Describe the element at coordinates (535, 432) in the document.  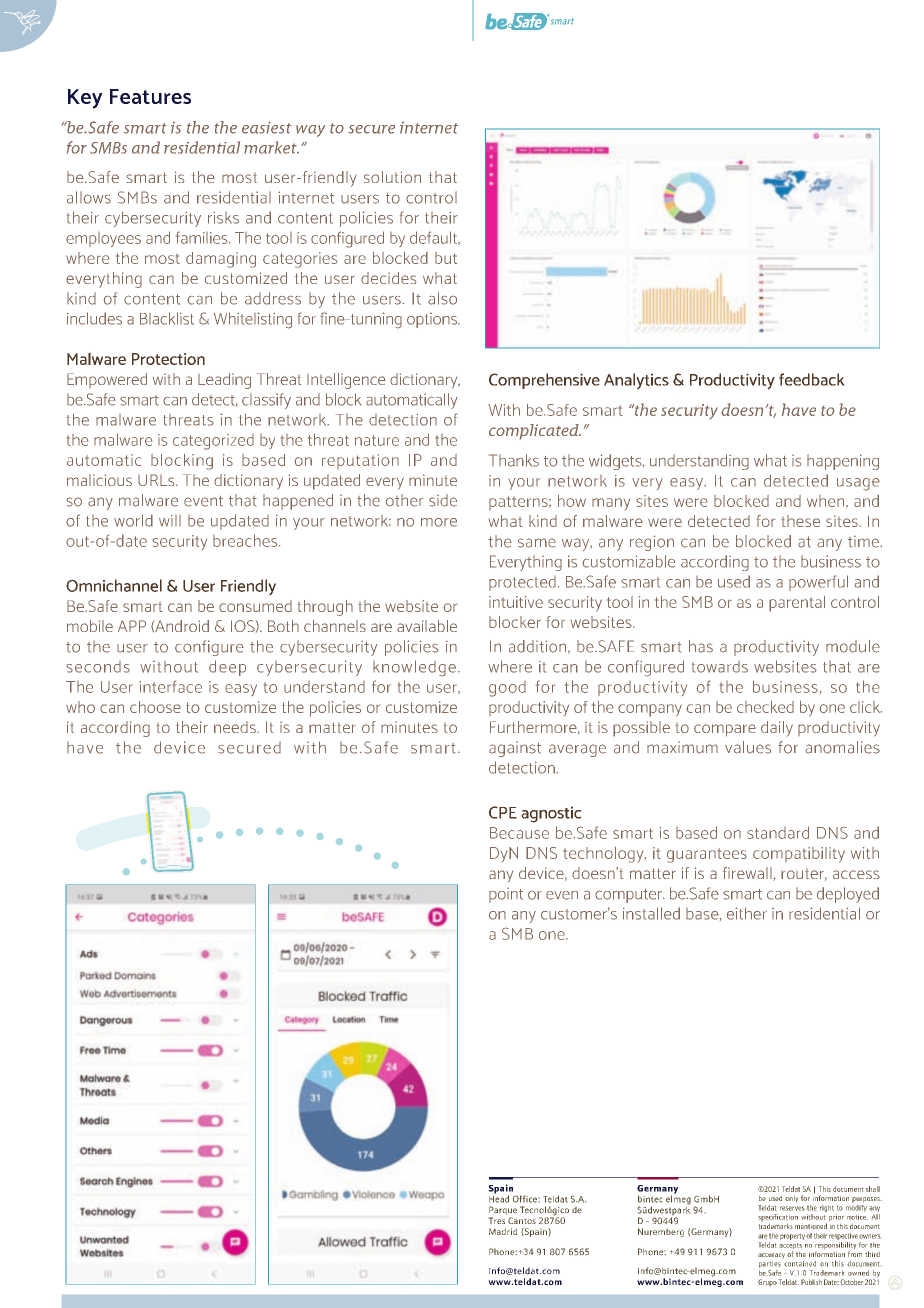
I see `complicated` at that location.
